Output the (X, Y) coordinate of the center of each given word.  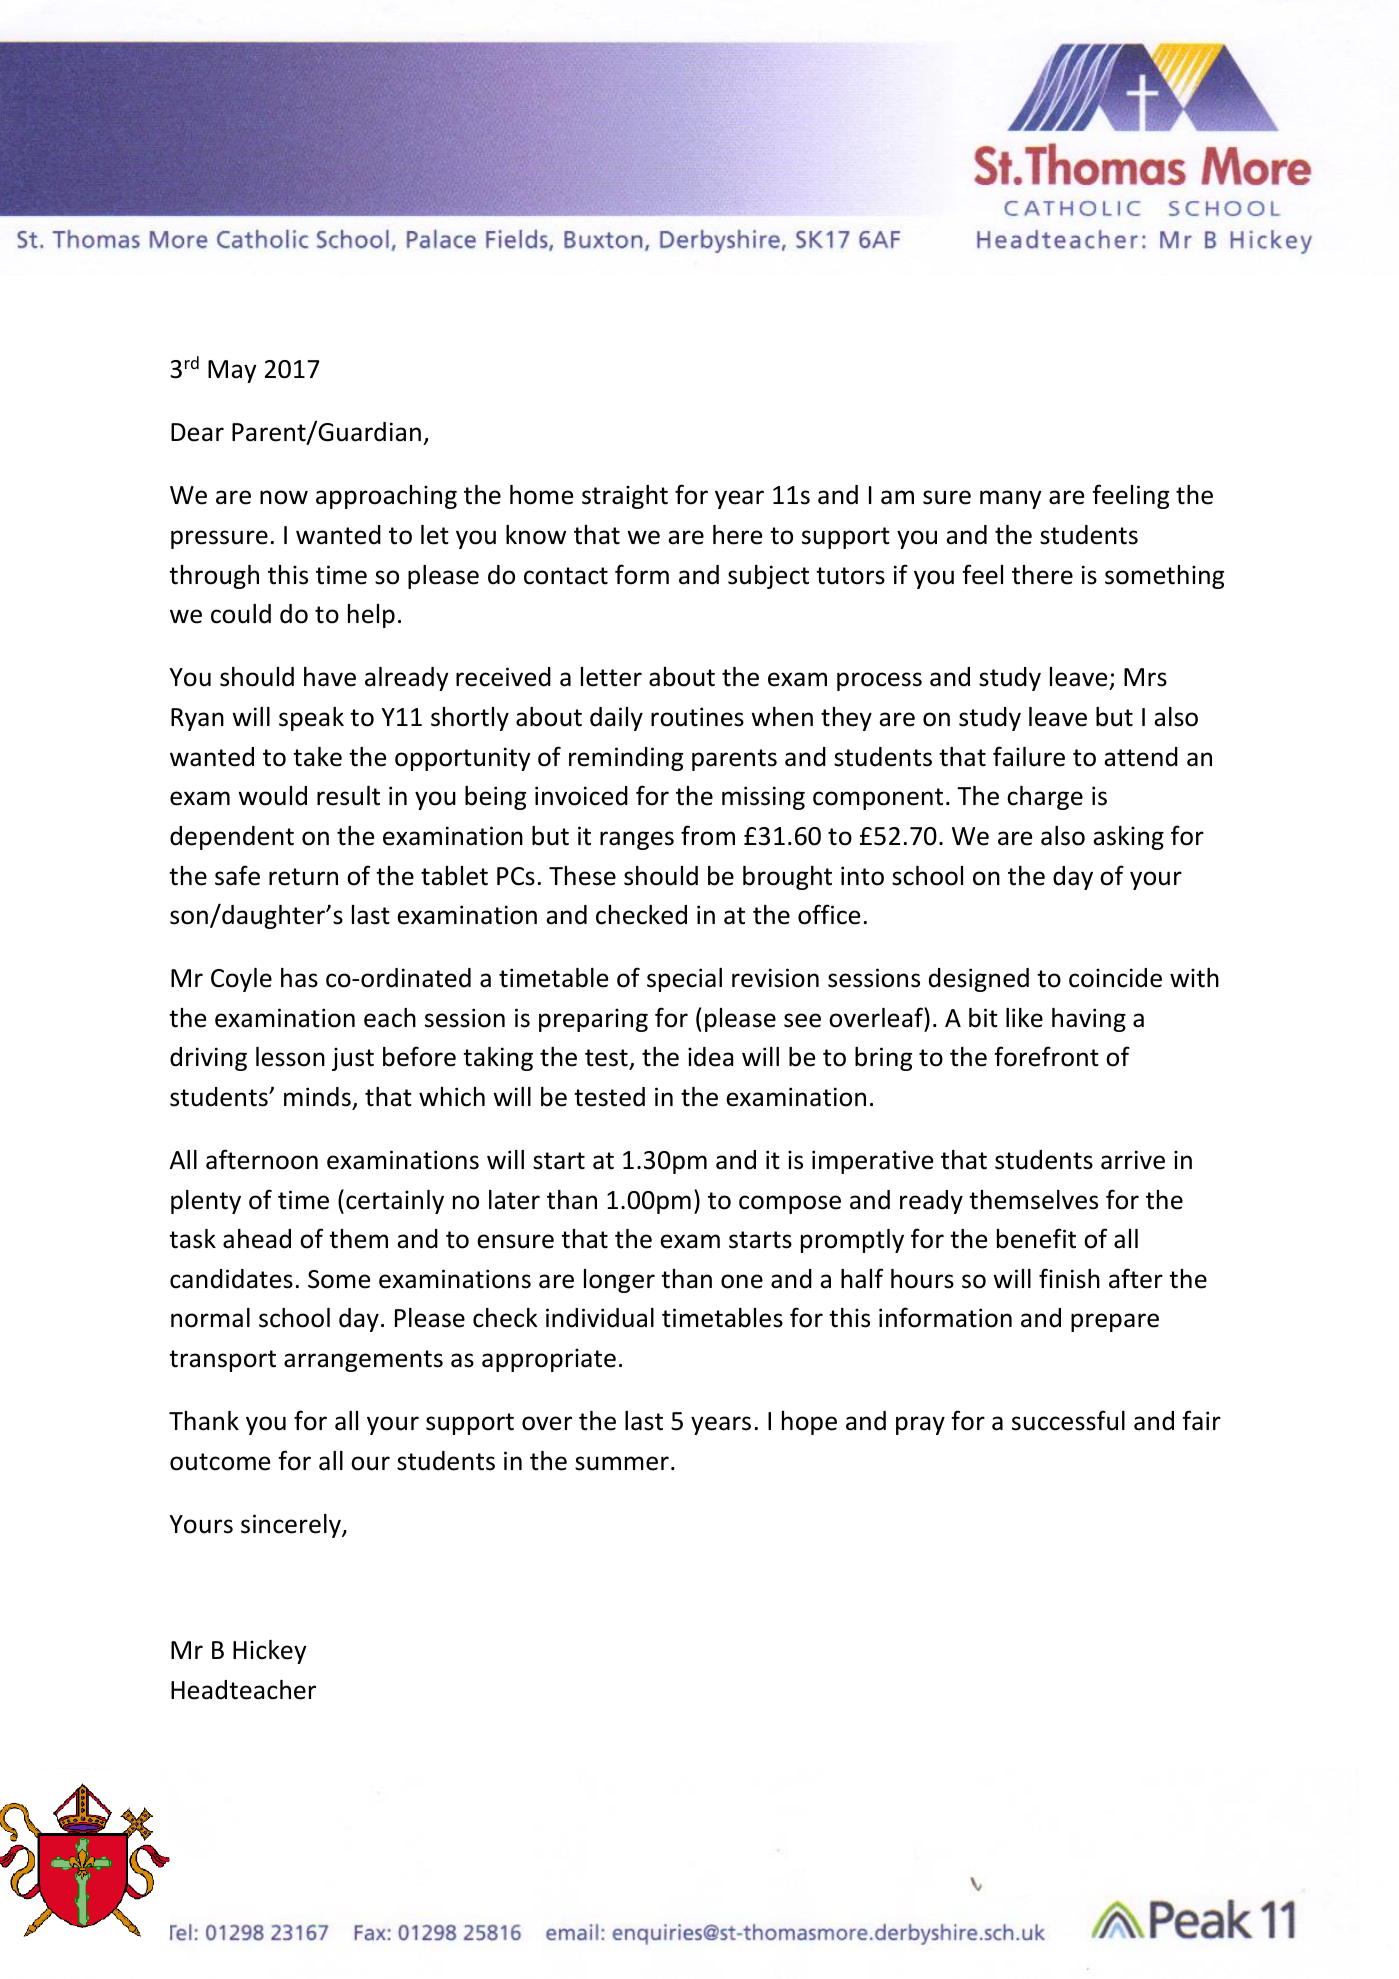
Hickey (270, 1652)
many (1011, 499)
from (708, 835)
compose (790, 1204)
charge (1045, 798)
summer (622, 1463)
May (232, 371)
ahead (257, 1239)
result (348, 796)
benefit (1036, 1238)
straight (625, 497)
